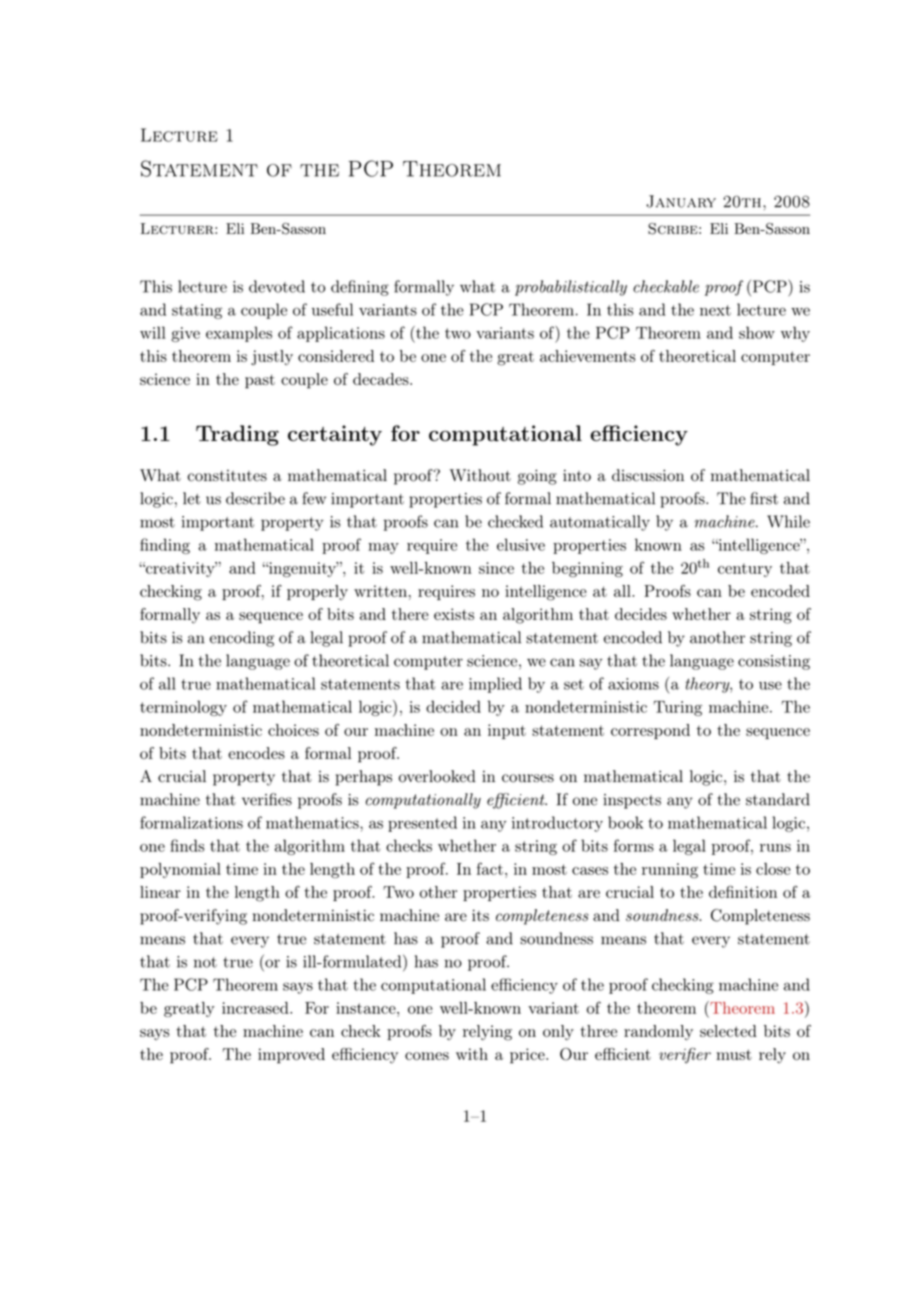 This document has width=924, height=1308. Describe the element at coordinates (256, 1008) in the document. I see `increased` at that location.
